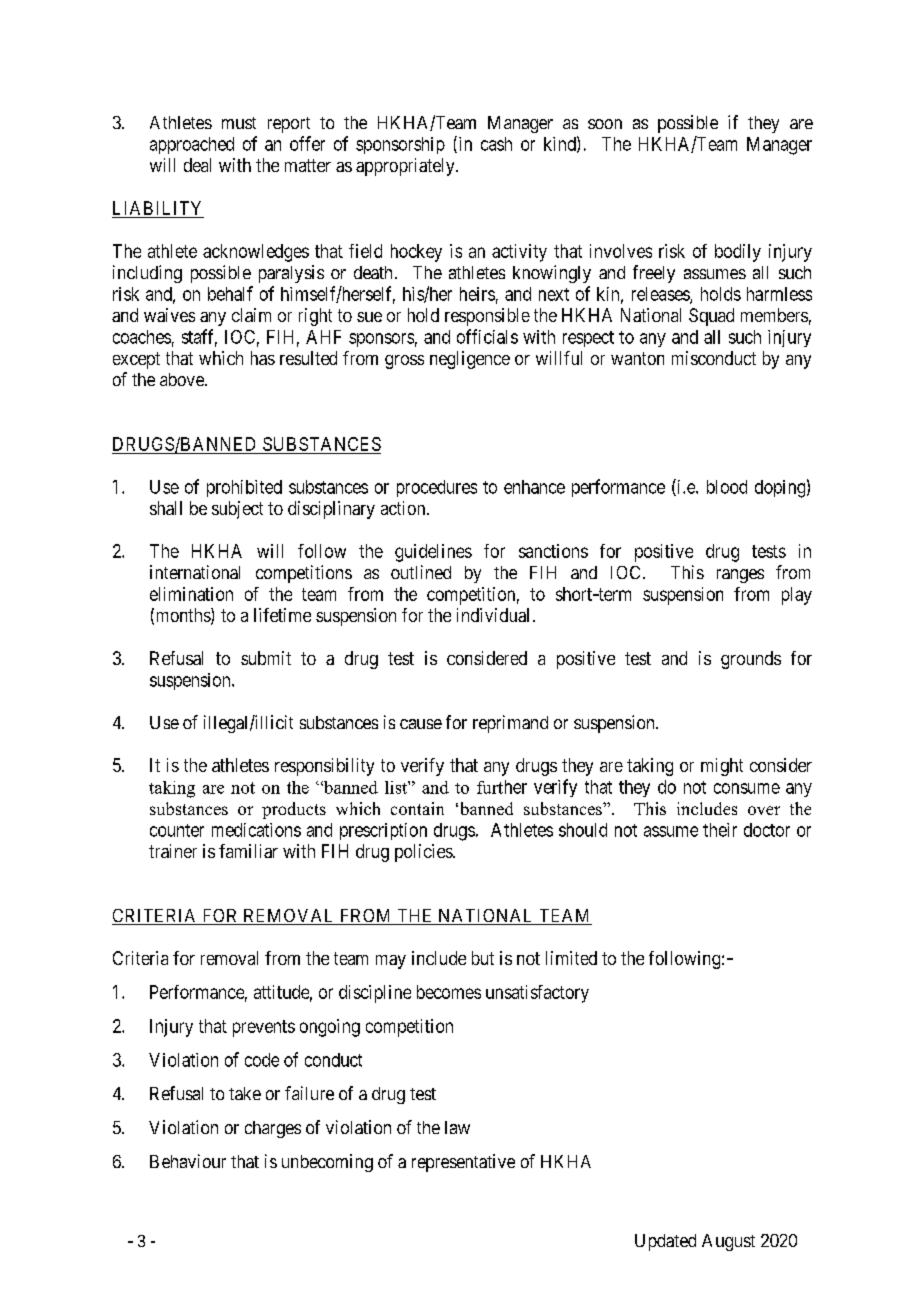 Image resolution: width=924 pixels, height=1307 pixels. I want to click on reprimand, so click(510, 724).
